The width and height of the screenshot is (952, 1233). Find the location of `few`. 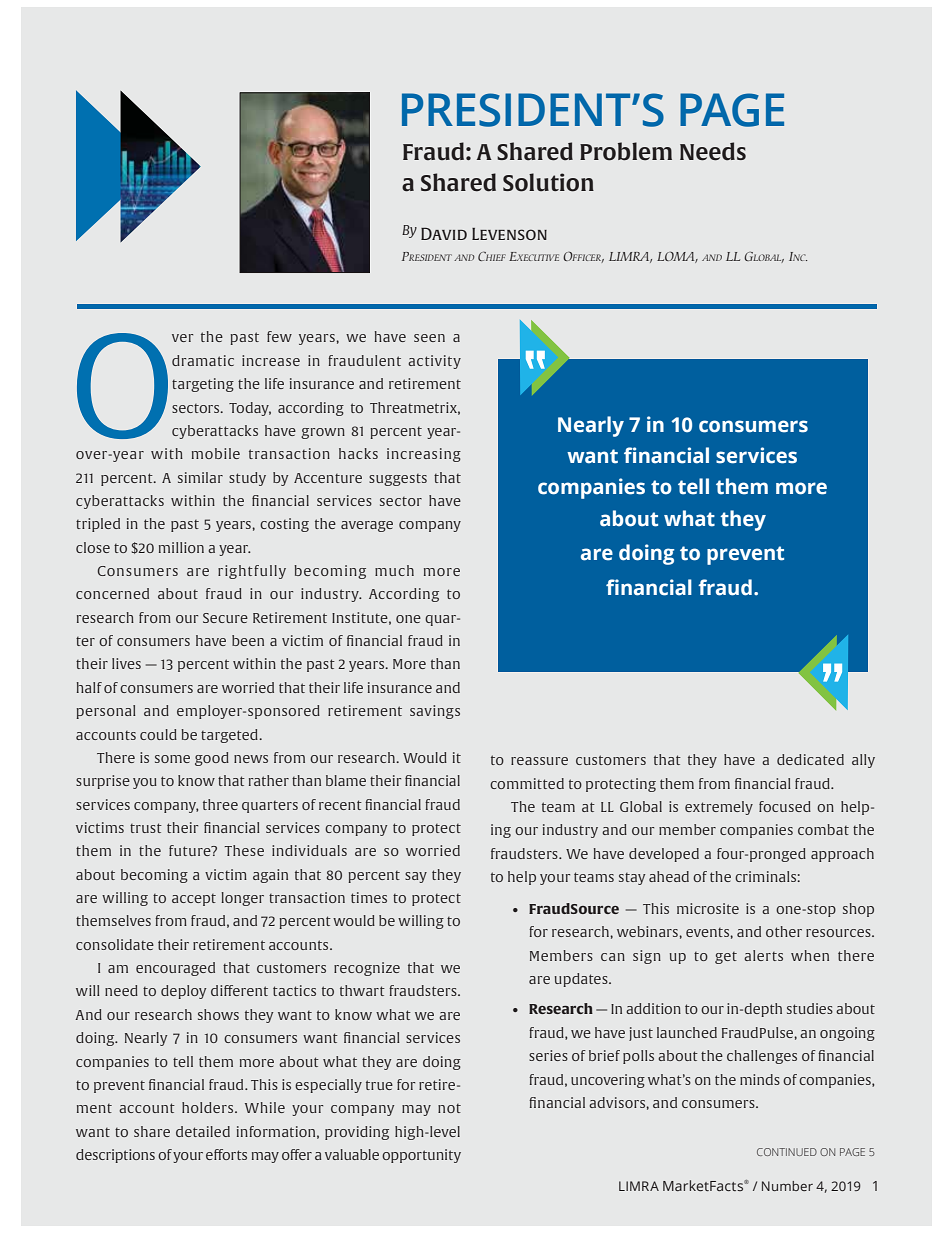

few is located at coordinates (279, 336).
